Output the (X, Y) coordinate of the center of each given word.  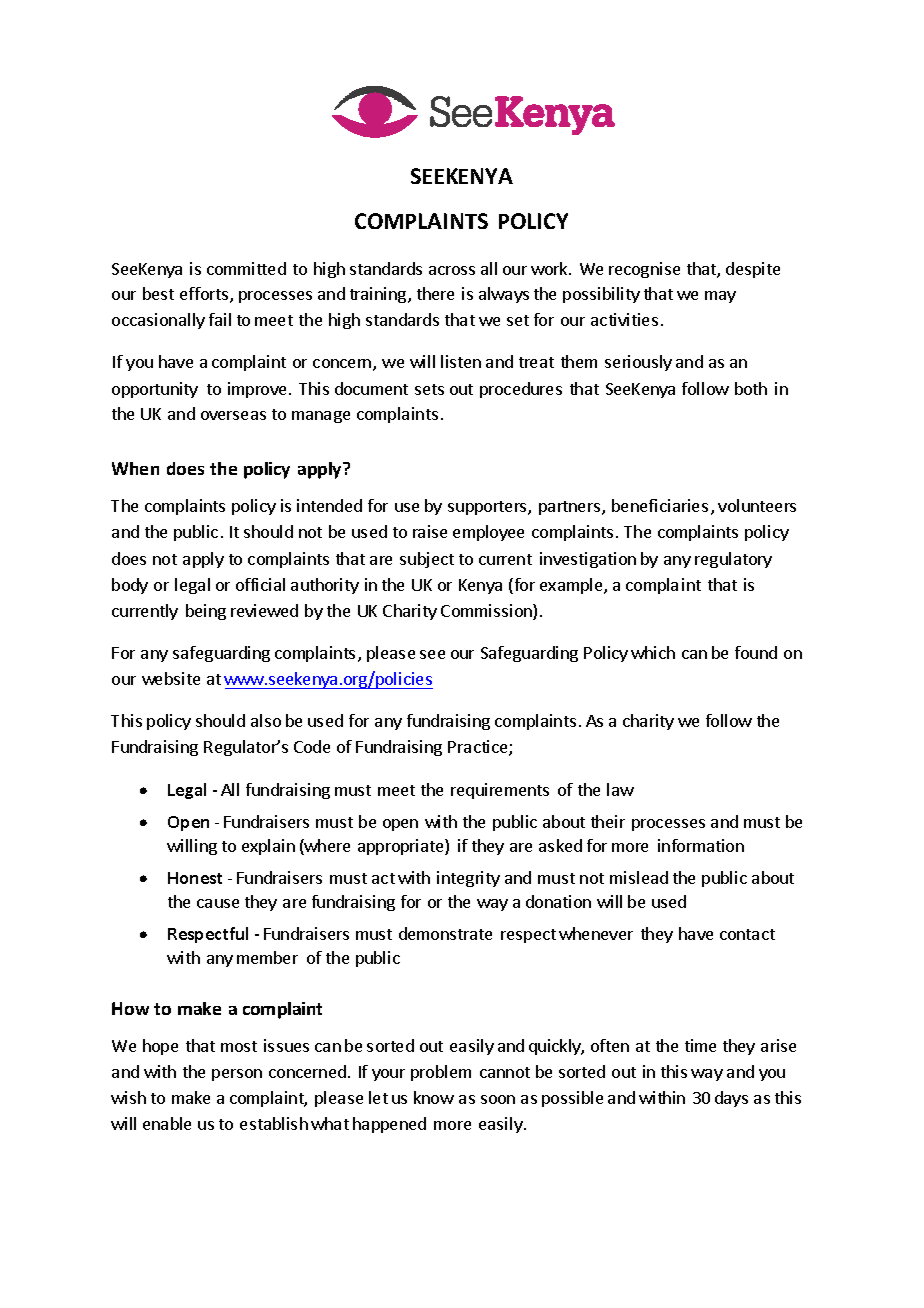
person (237, 1075)
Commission (487, 612)
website (171, 678)
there (435, 293)
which (653, 652)
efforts (204, 293)
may (720, 297)
